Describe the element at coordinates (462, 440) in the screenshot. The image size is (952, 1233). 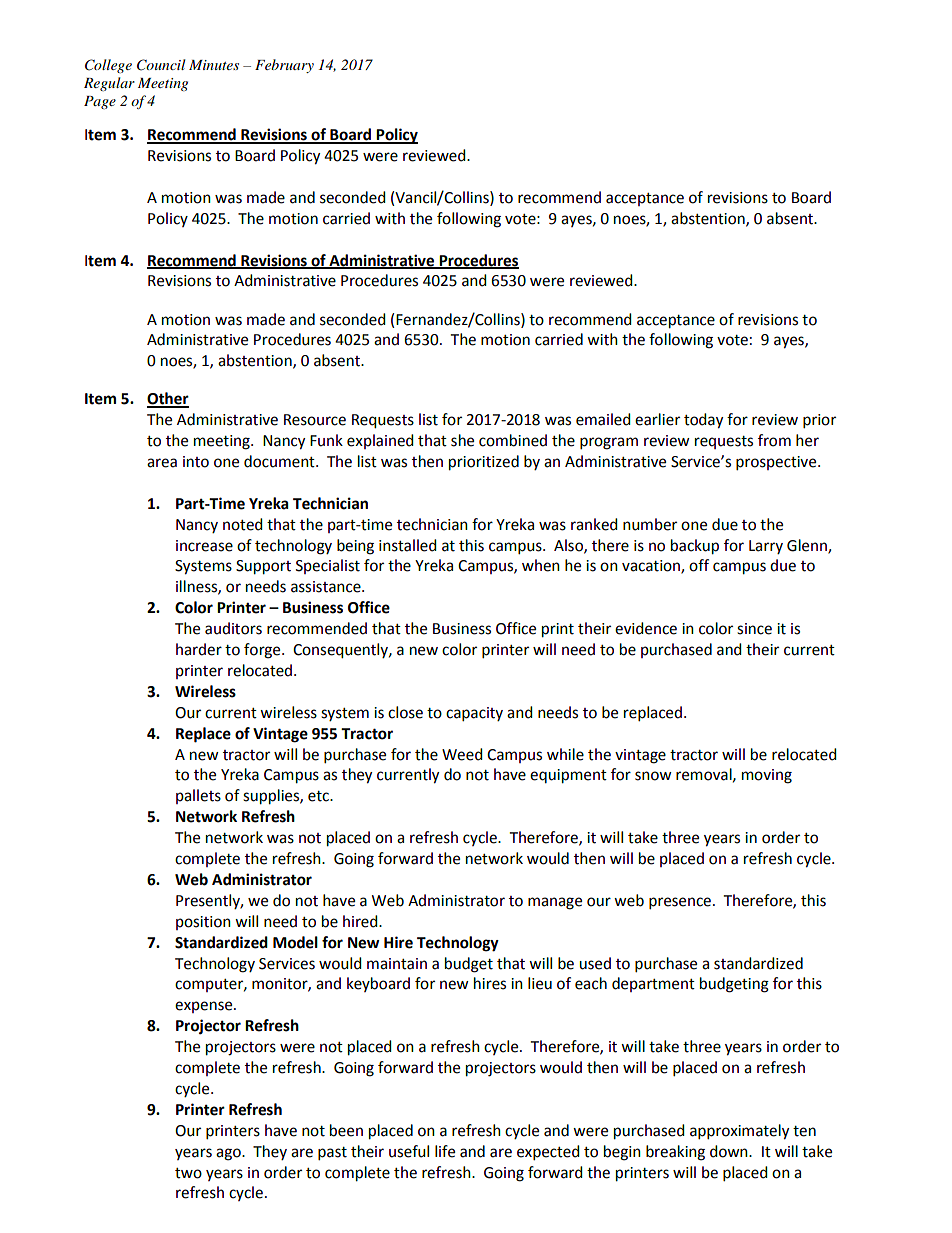
I see `she` at that location.
